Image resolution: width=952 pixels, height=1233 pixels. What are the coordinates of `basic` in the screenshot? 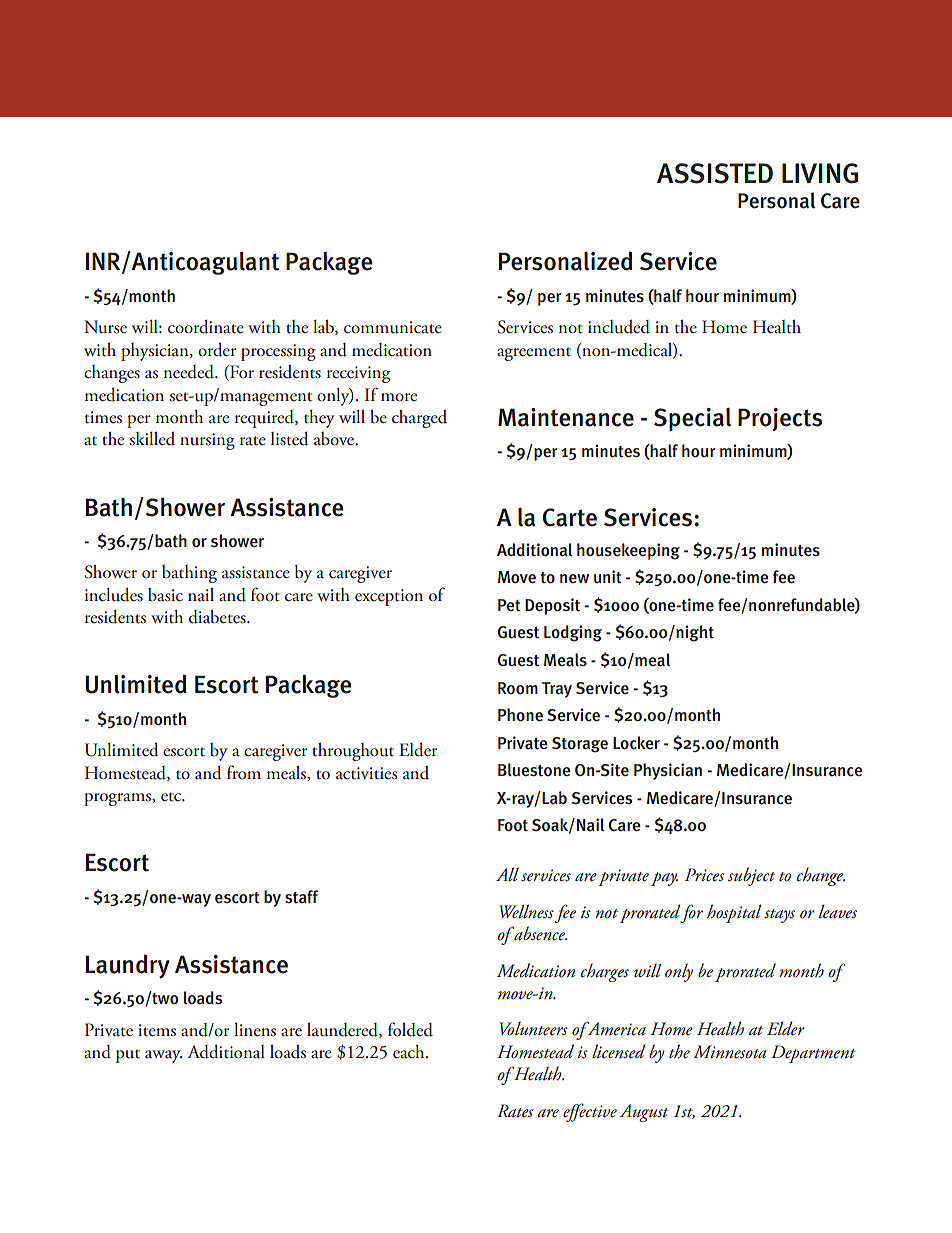 It's located at (165, 595).
